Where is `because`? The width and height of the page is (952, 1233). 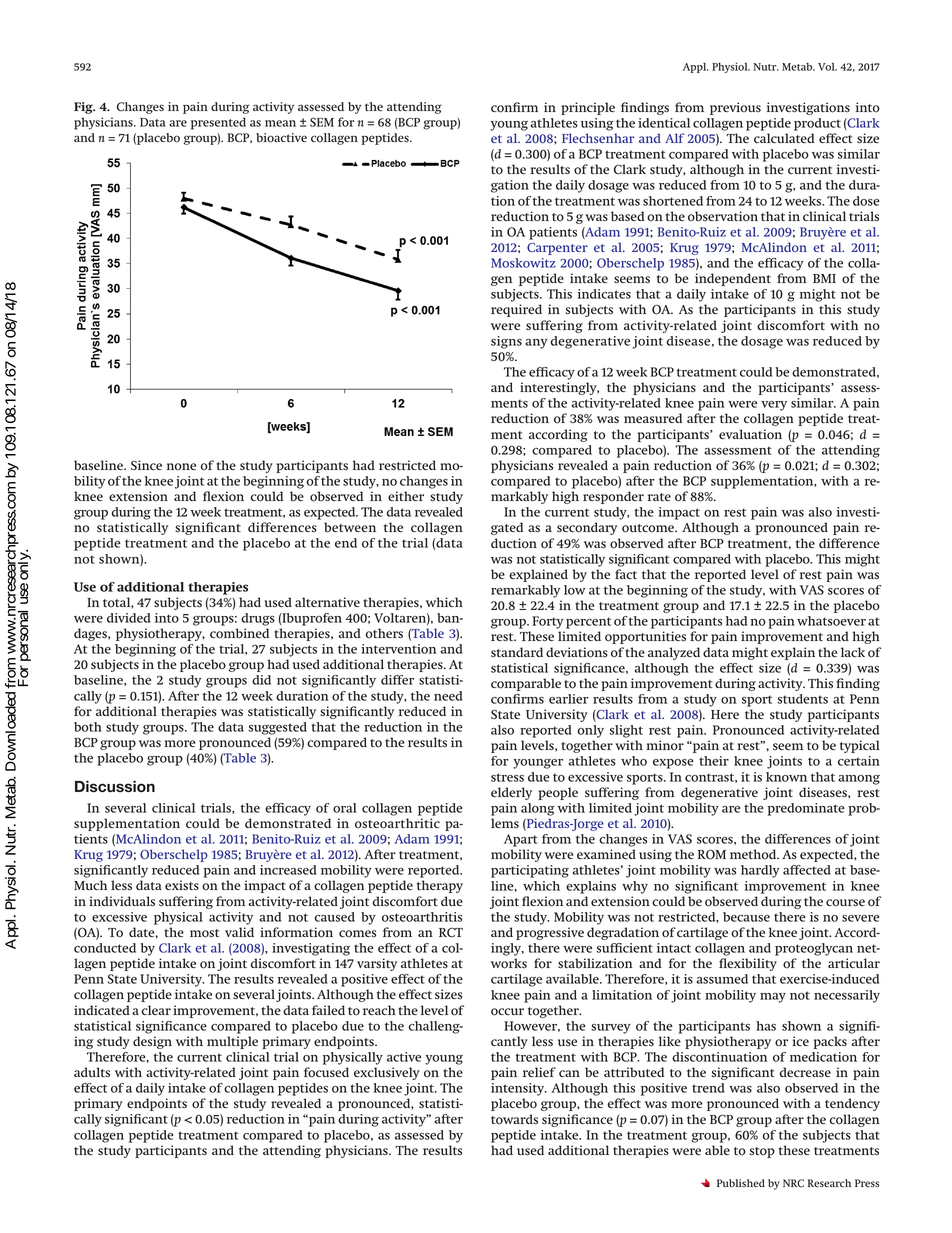 because is located at coordinates (746, 917).
